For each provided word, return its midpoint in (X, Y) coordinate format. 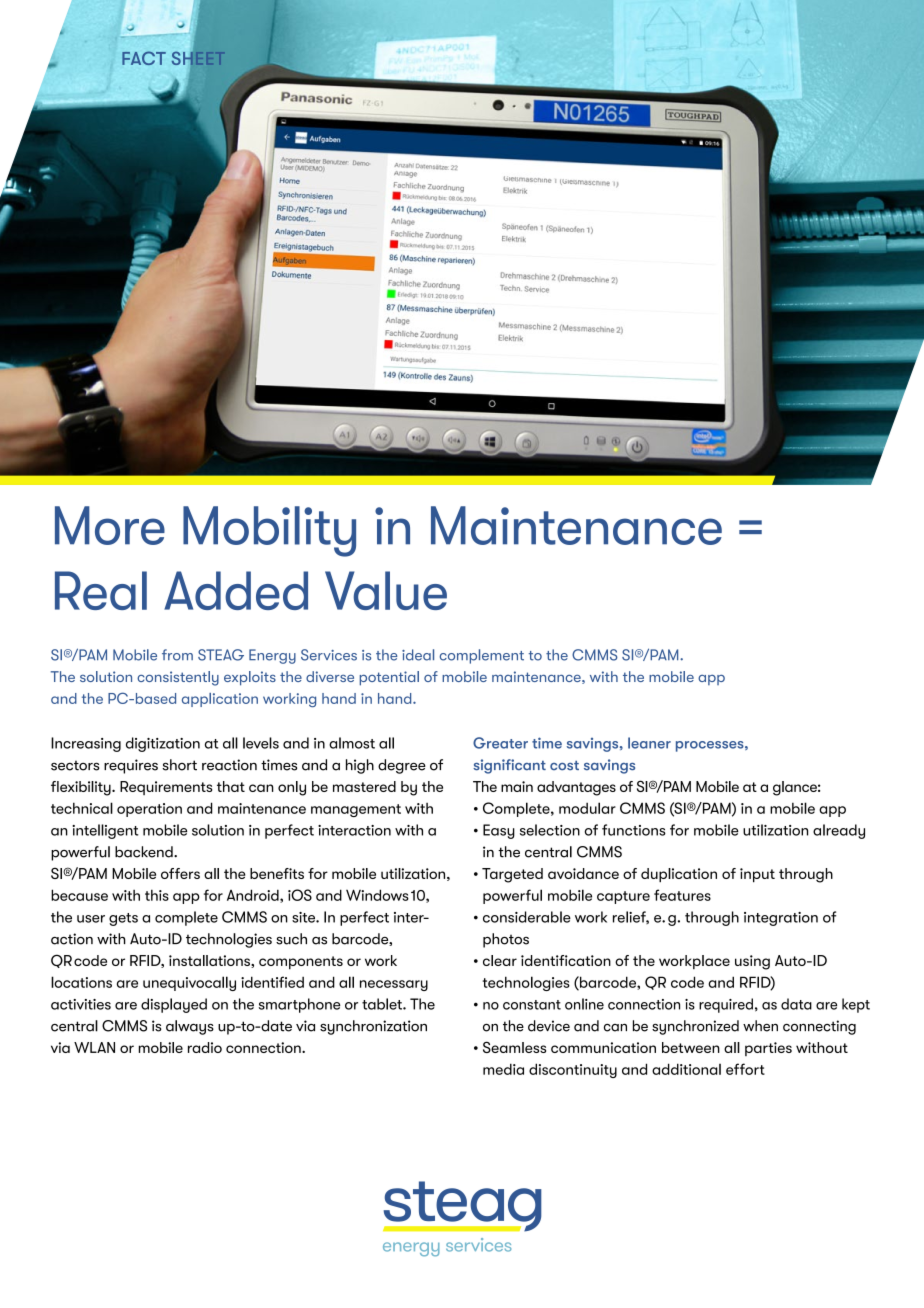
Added (236, 590)
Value (386, 590)
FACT (144, 58)
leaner (649, 743)
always (190, 1027)
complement (482, 656)
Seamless (514, 1047)
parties (768, 1049)
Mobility (269, 531)
